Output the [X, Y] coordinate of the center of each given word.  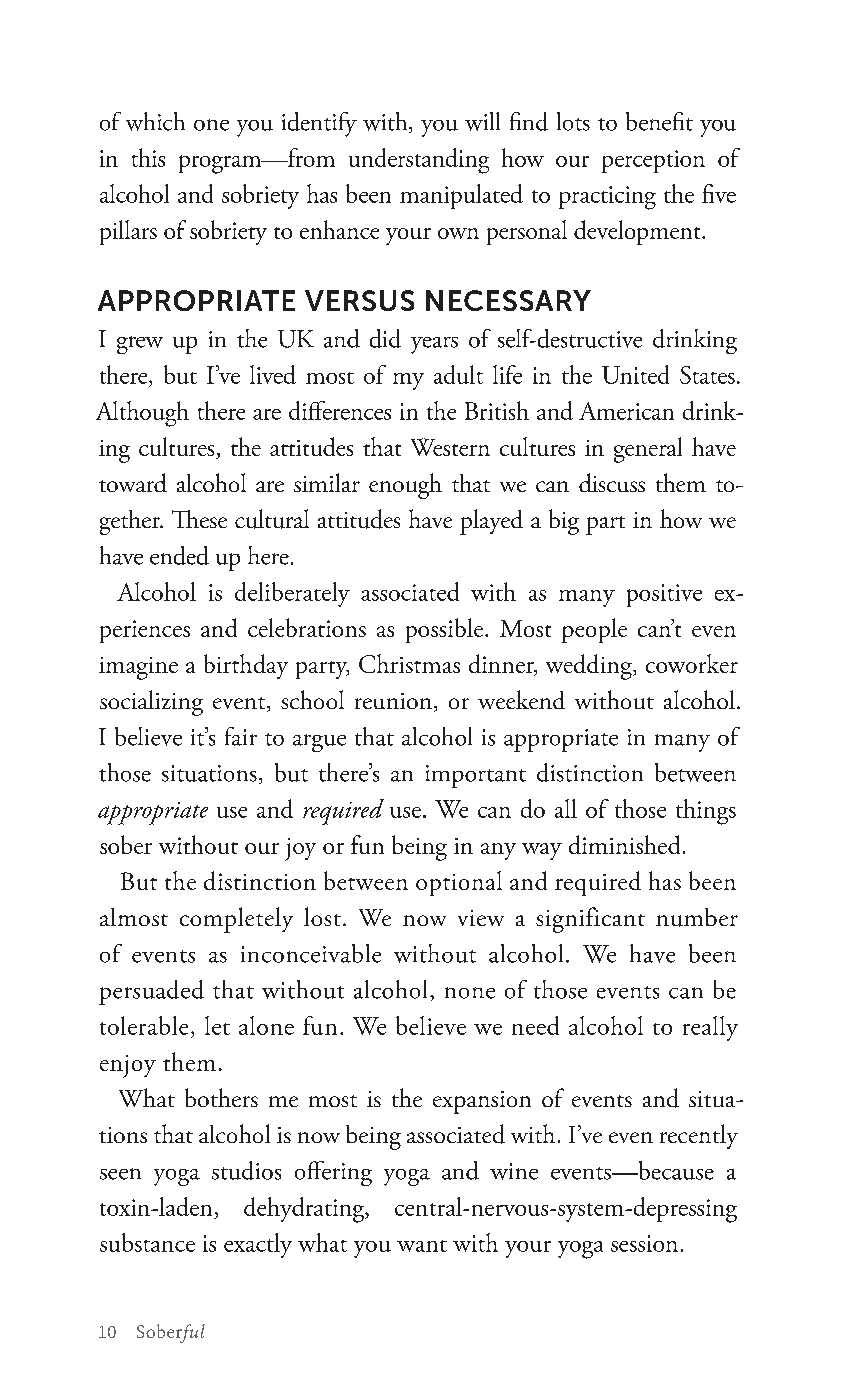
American [626, 411]
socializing [151, 703]
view [481, 918]
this [148, 157]
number [697, 917]
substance [147, 1242]
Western [450, 447]
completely [236, 920]
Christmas [409, 663]
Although [142, 414]
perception [653, 161]
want [422, 1246]
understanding [419, 161]
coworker [692, 663]
